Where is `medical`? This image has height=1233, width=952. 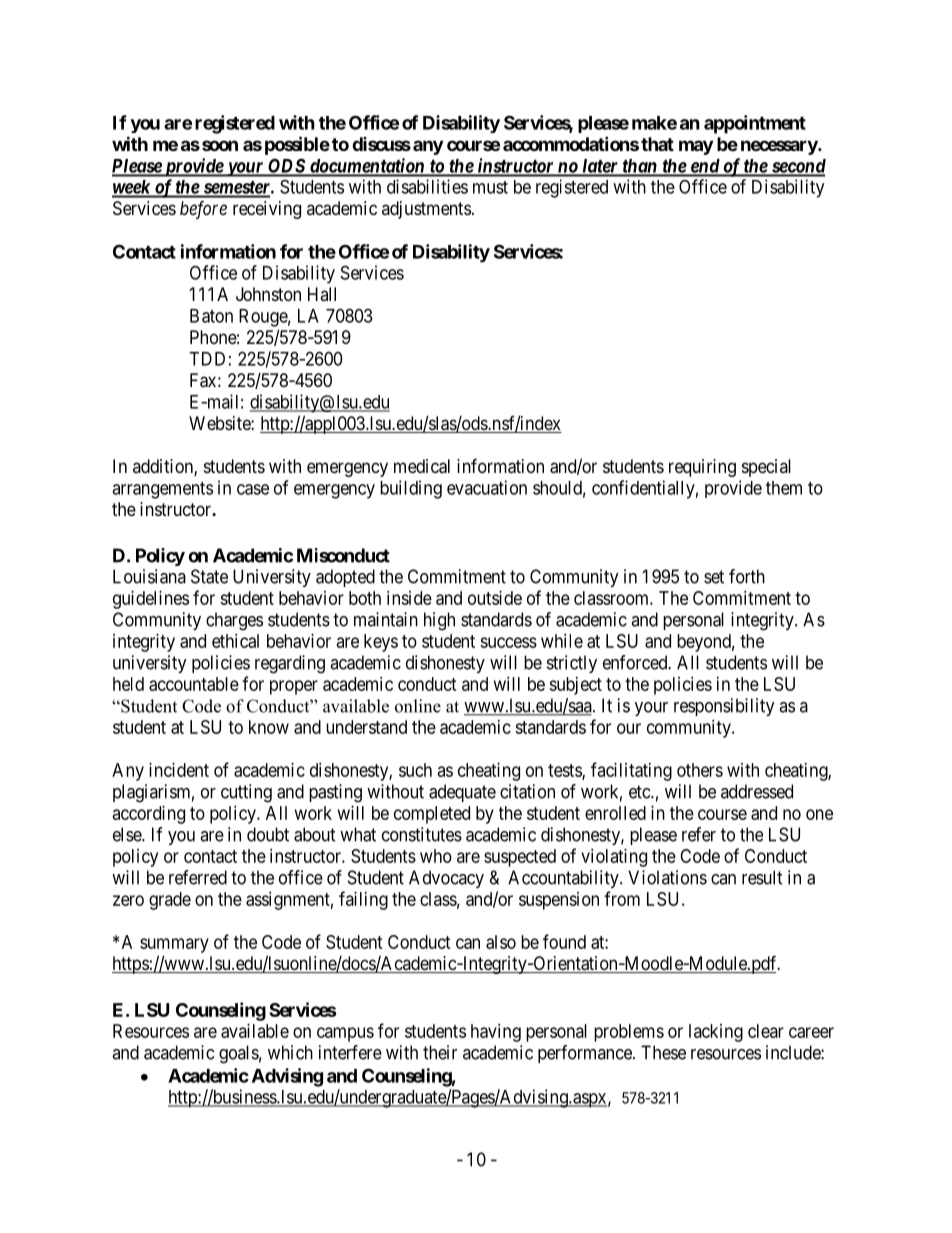 medical is located at coordinates (422, 466).
